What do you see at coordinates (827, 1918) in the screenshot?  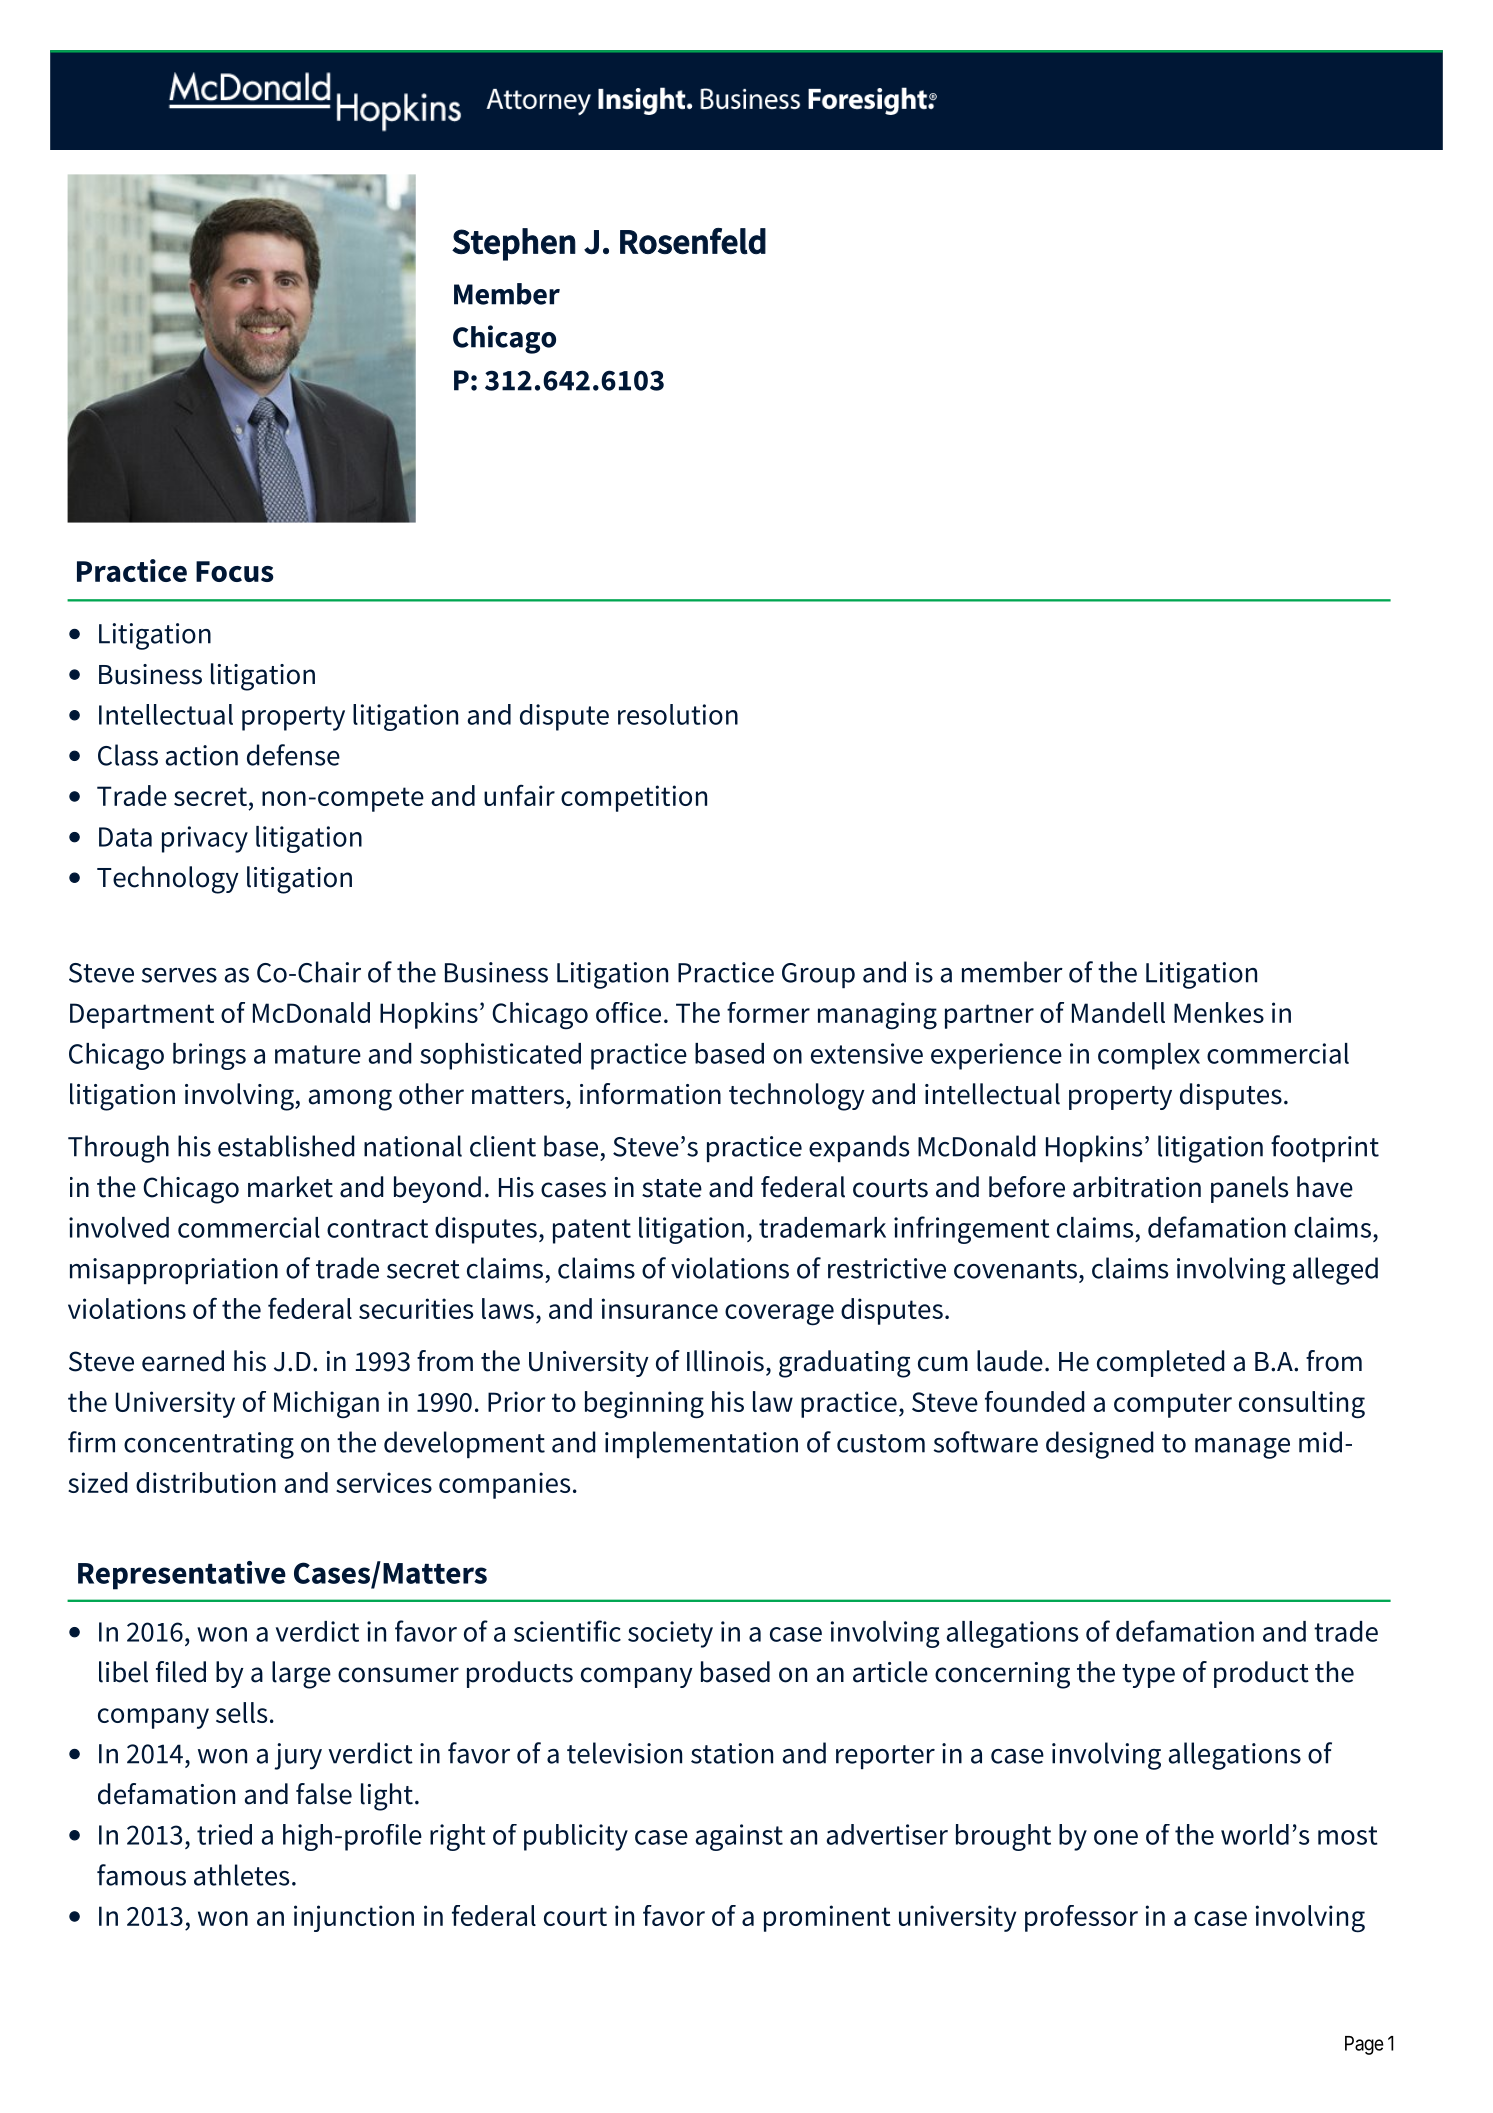 I see `prominent` at bounding box center [827, 1918].
